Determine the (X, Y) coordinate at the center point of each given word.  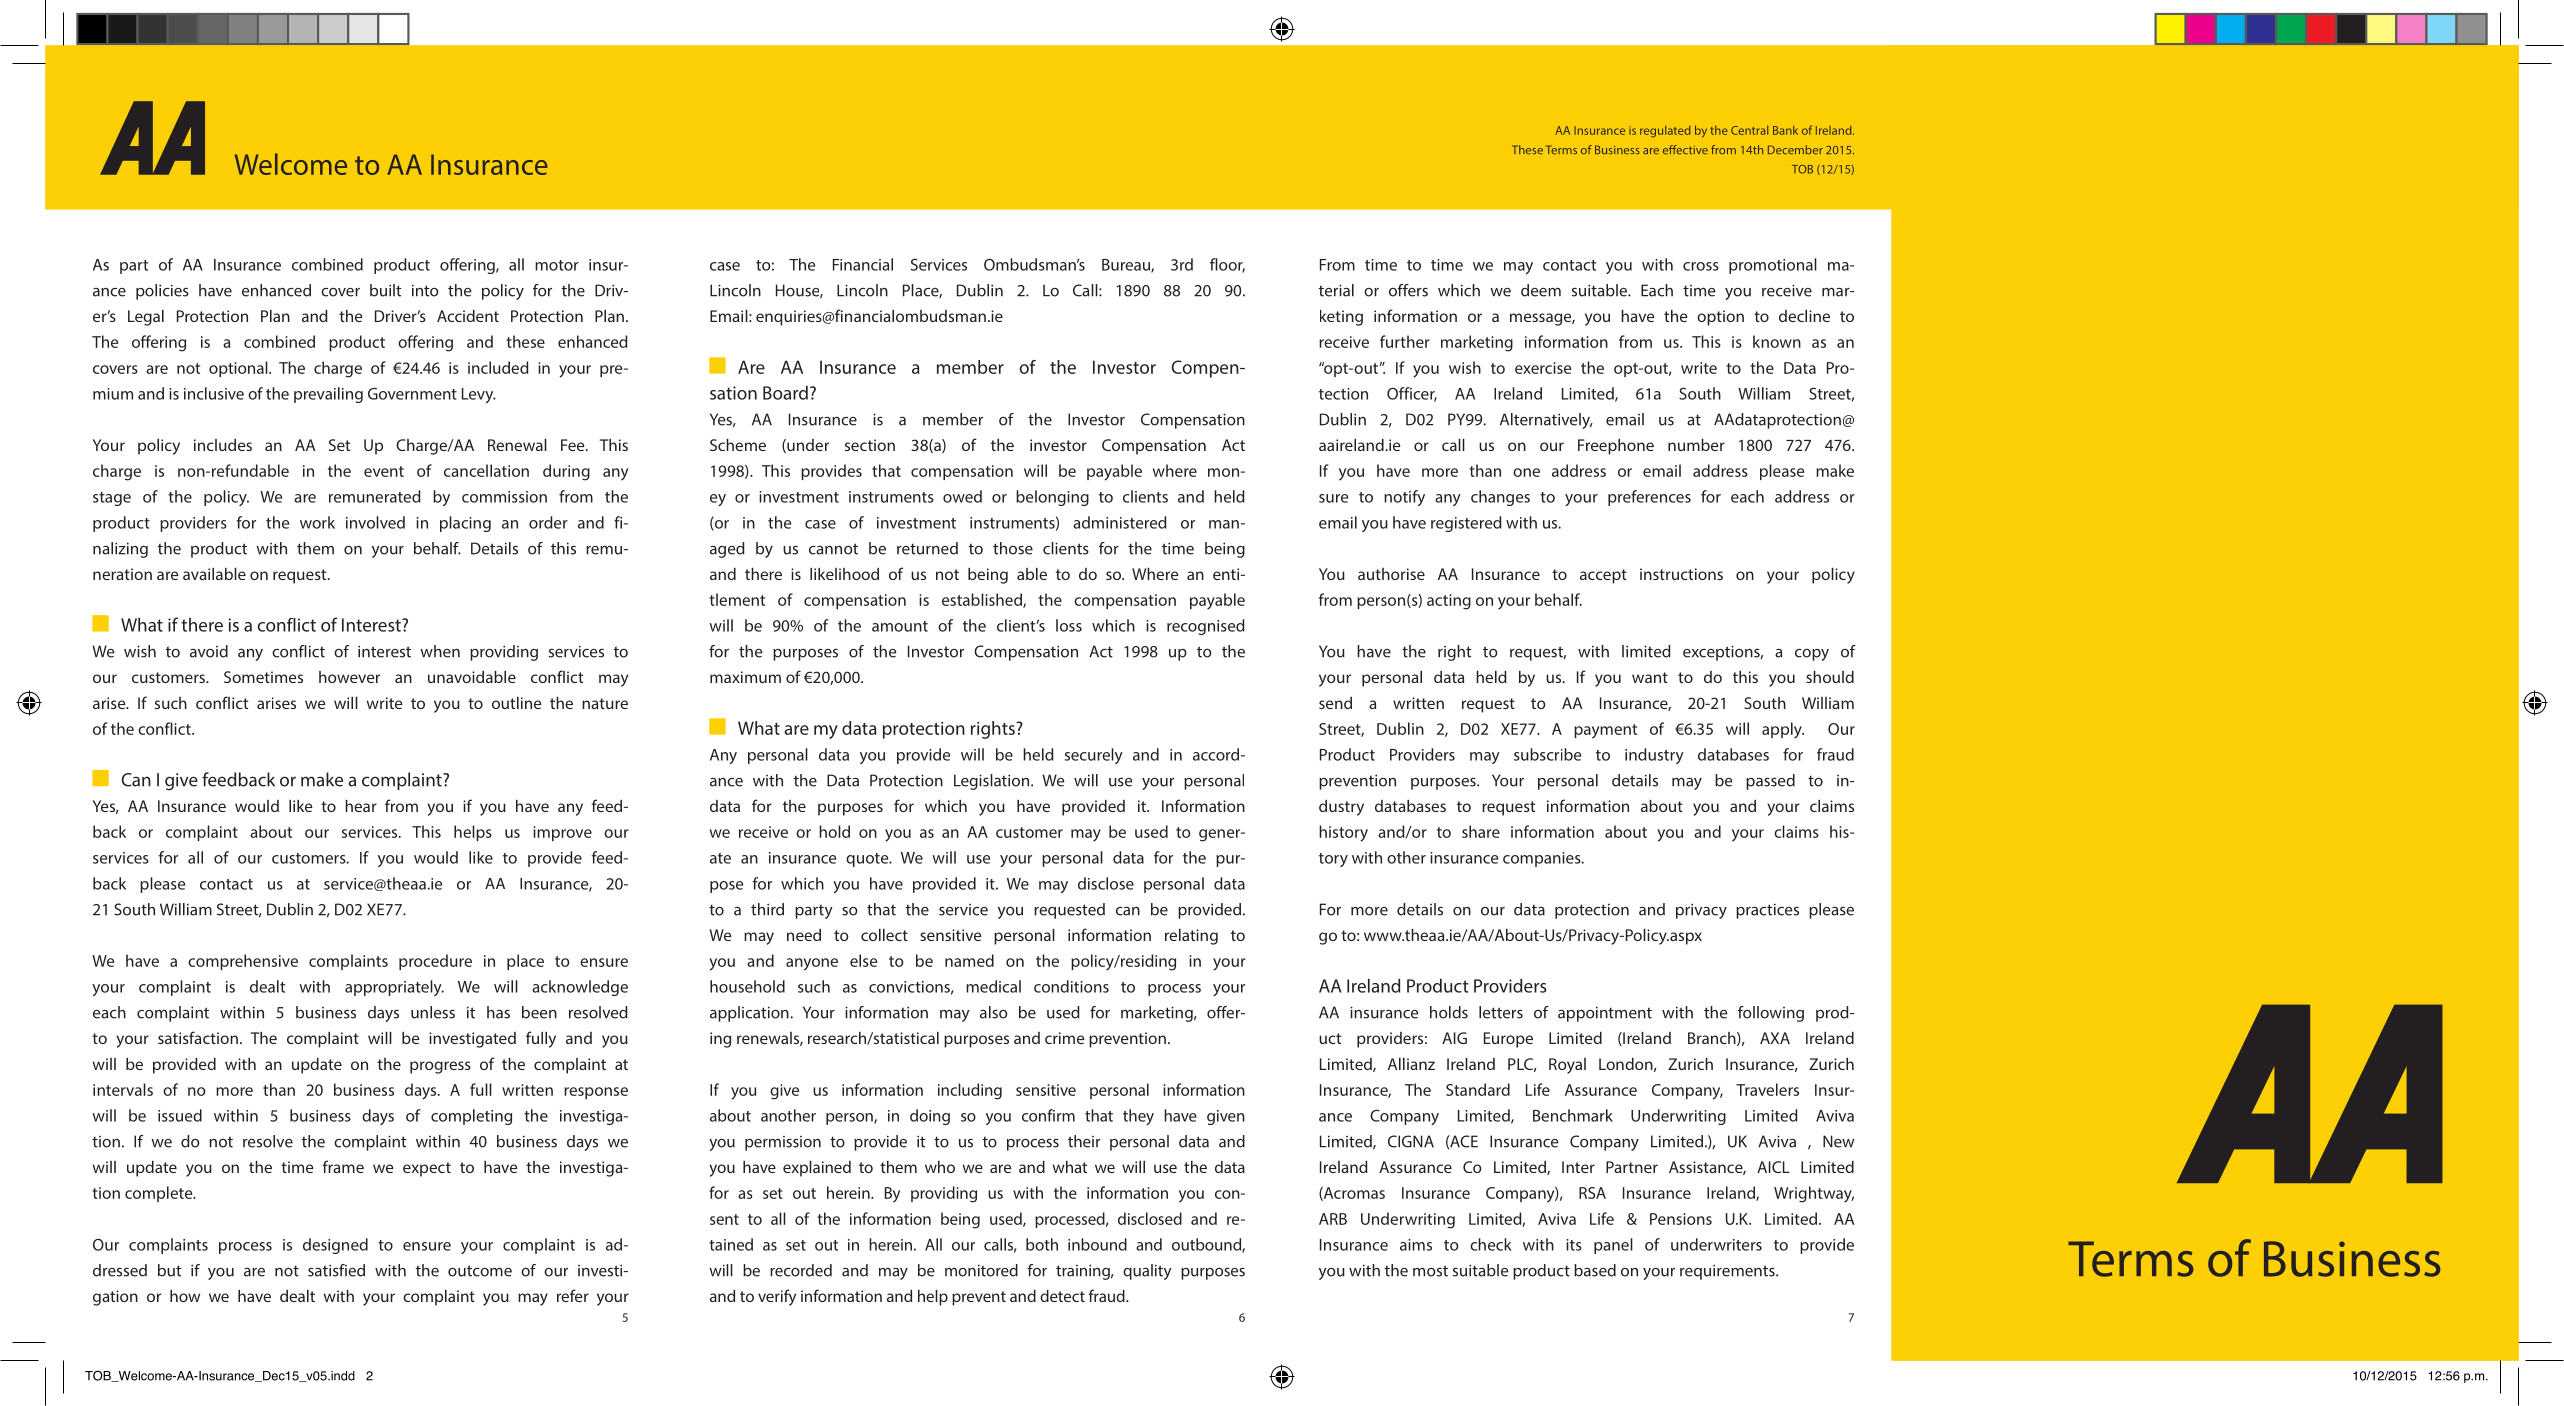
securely (1094, 756)
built (386, 290)
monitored (981, 1270)
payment (1605, 731)
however (349, 677)
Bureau (1127, 266)
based (1595, 1270)
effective (1685, 149)
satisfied (336, 1270)
